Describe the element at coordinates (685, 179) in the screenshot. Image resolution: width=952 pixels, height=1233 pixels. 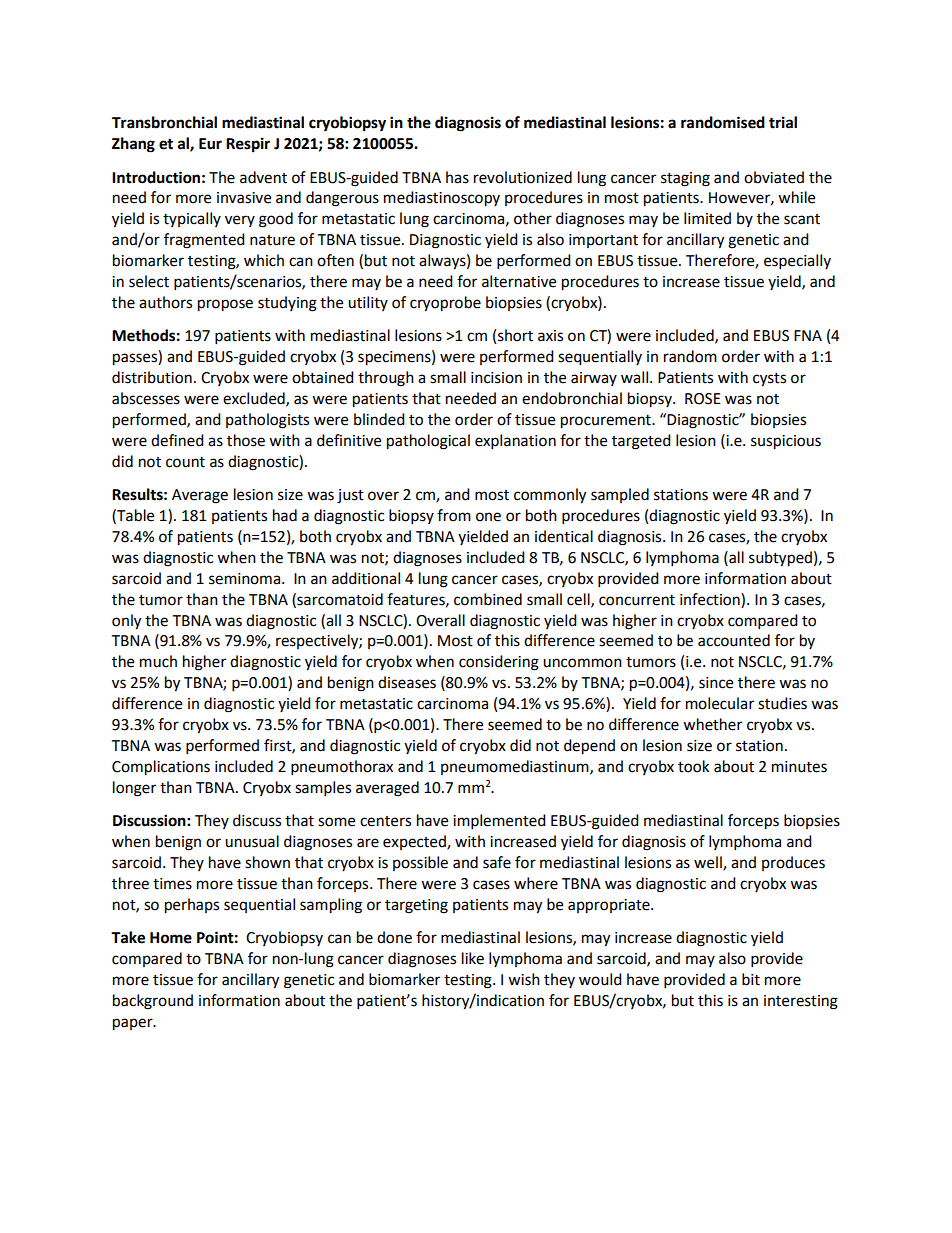
I see `staging` at that location.
